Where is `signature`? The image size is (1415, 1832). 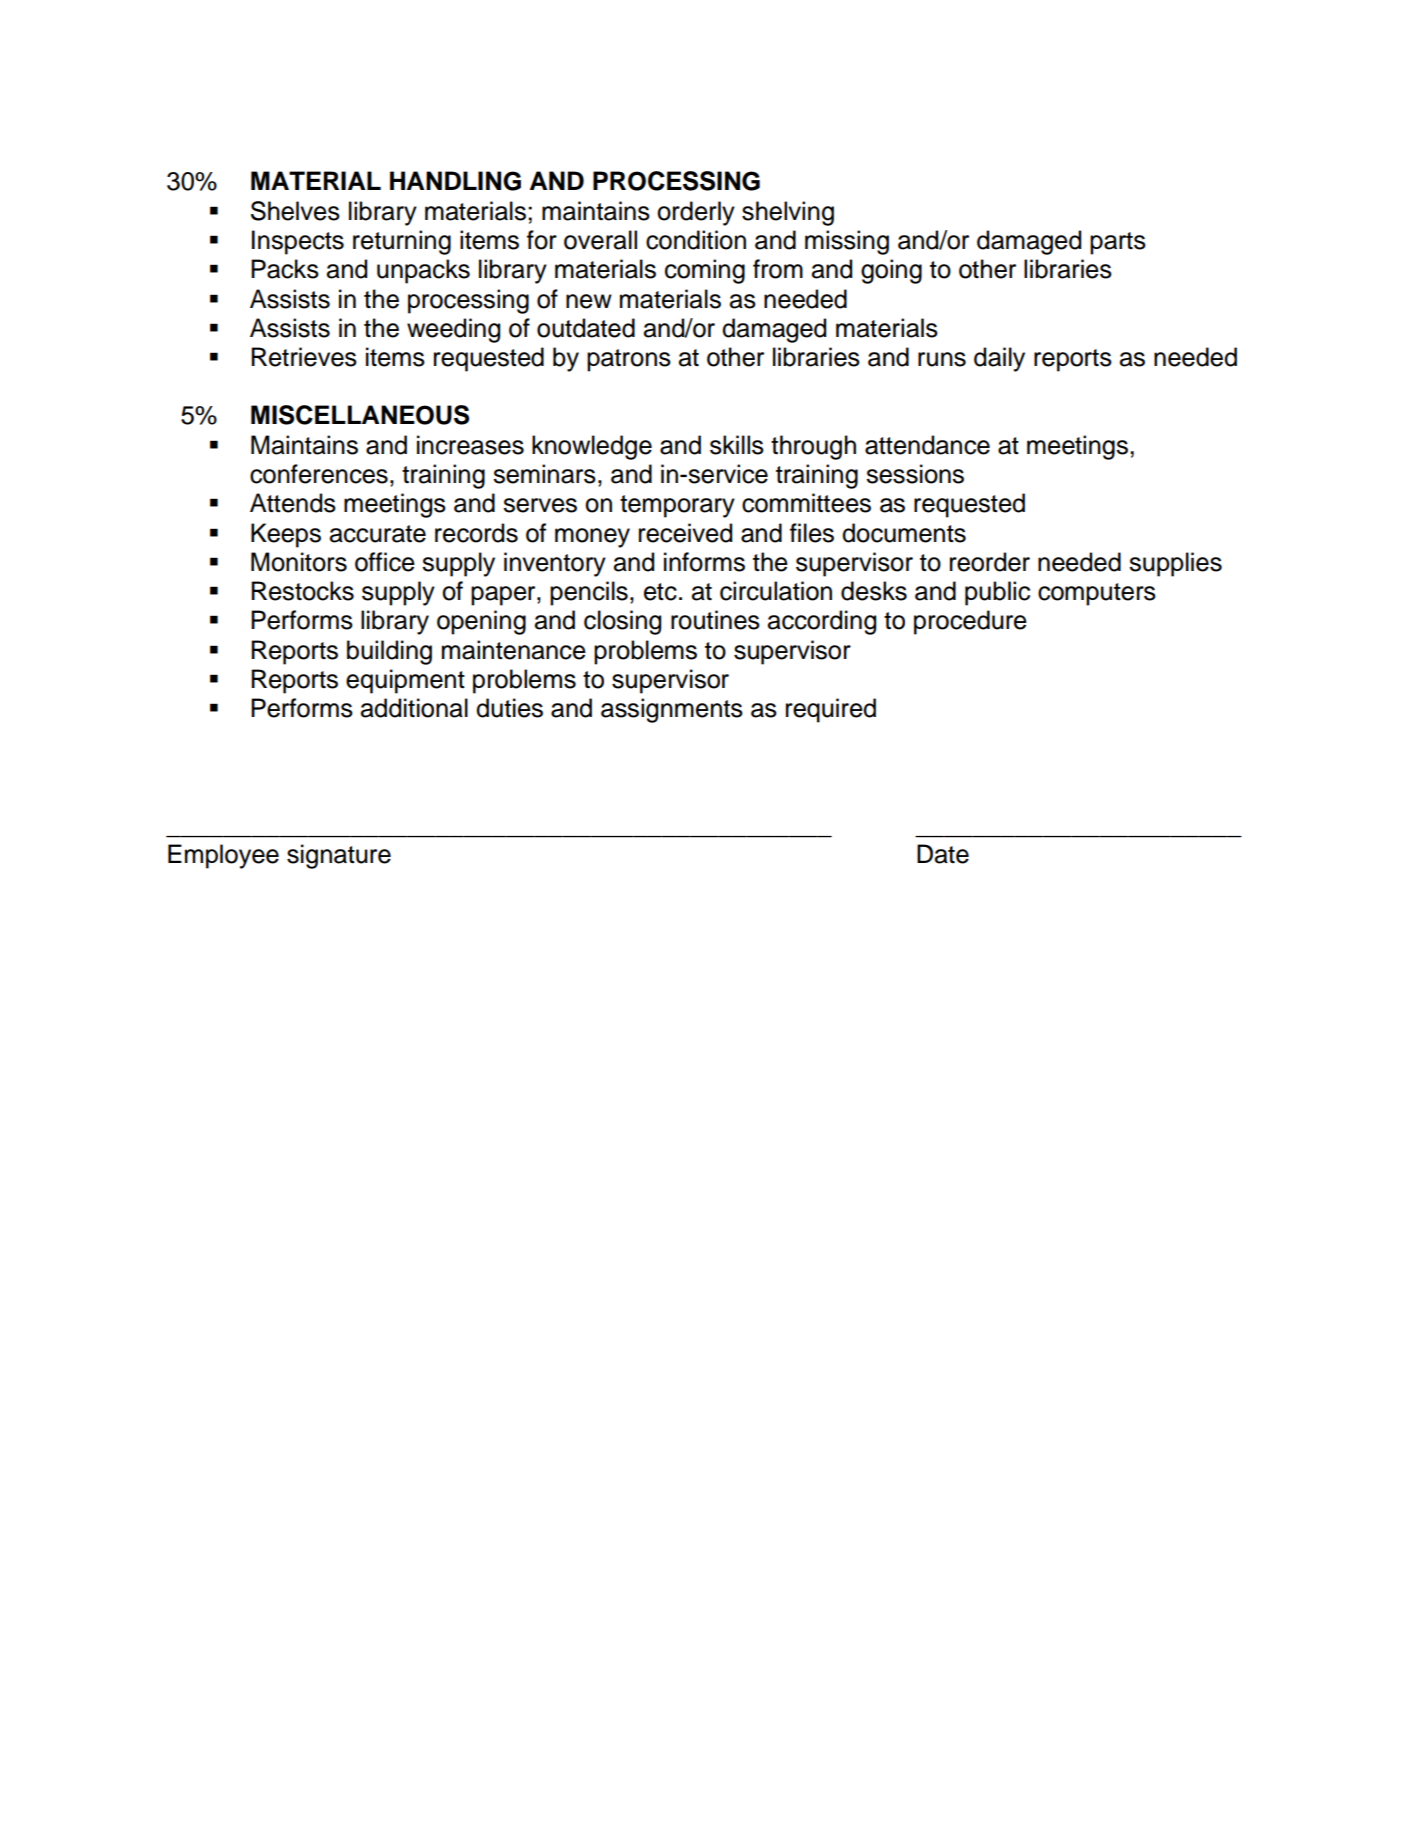
signature is located at coordinates (339, 856).
